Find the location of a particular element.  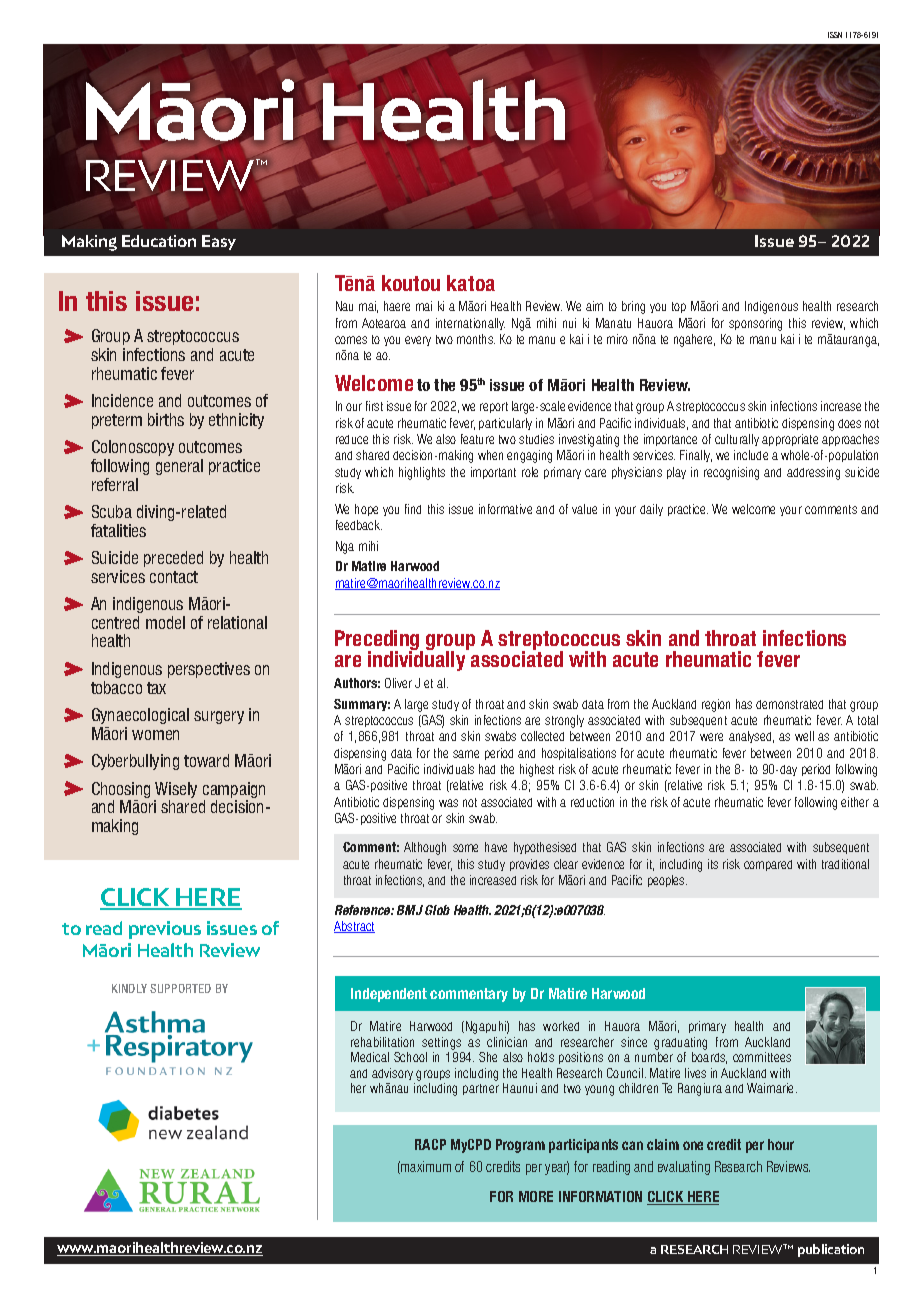

Medical is located at coordinates (370, 1057).
